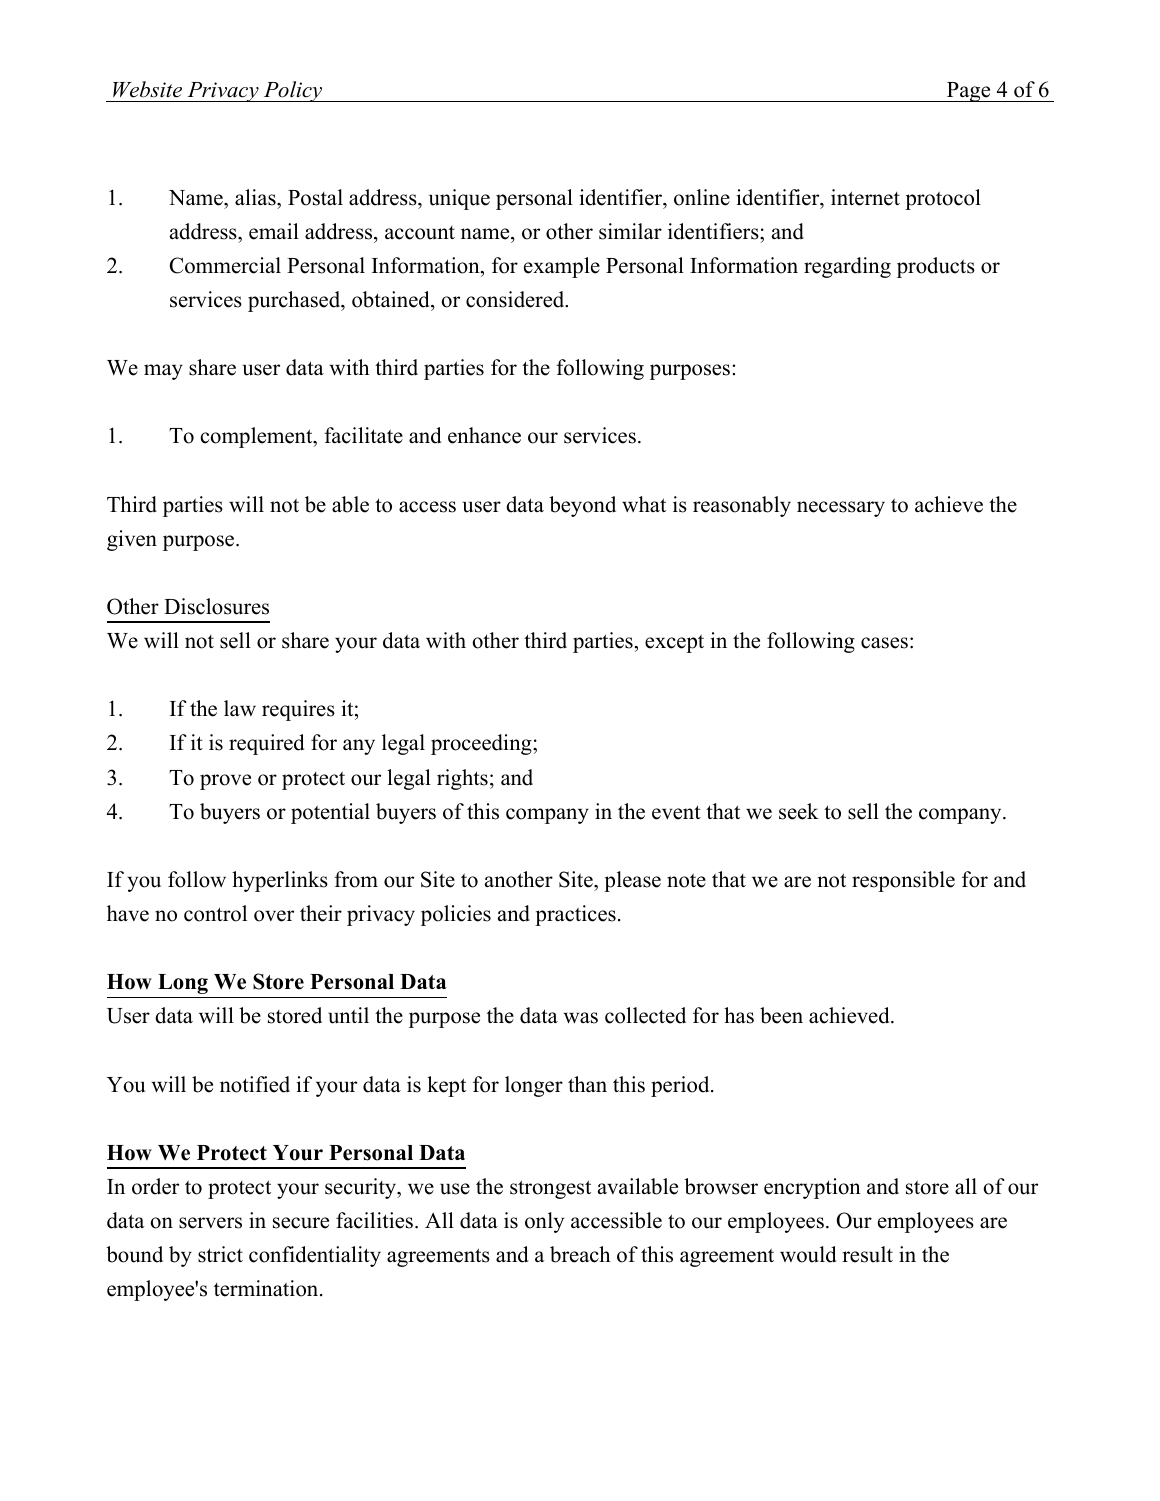 Image resolution: width=1160 pixels, height=1501 pixels. I want to click on beyond, so click(582, 506).
